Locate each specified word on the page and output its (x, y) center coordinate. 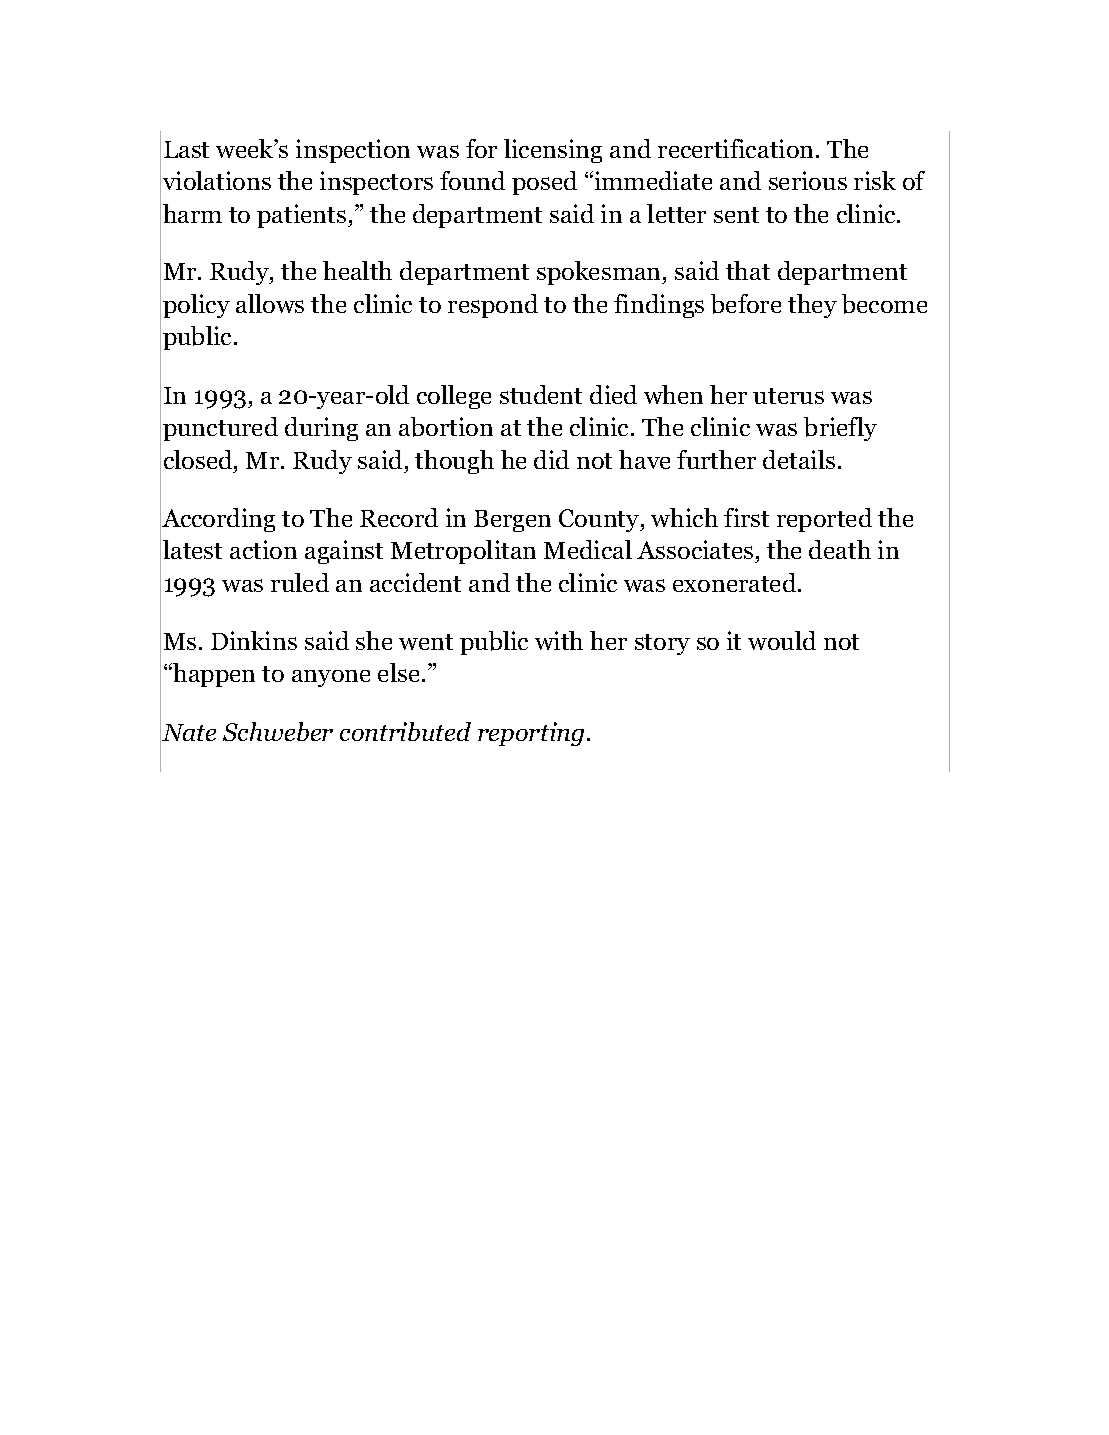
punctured (220, 429)
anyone (331, 678)
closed (199, 459)
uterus (788, 396)
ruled (300, 582)
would (782, 640)
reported (824, 520)
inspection (353, 151)
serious (808, 180)
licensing (553, 151)
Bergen (512, 521)
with (559, 640)
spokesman (600, 273)
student (541, 394)
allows (270, 303)
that (748, 270)
